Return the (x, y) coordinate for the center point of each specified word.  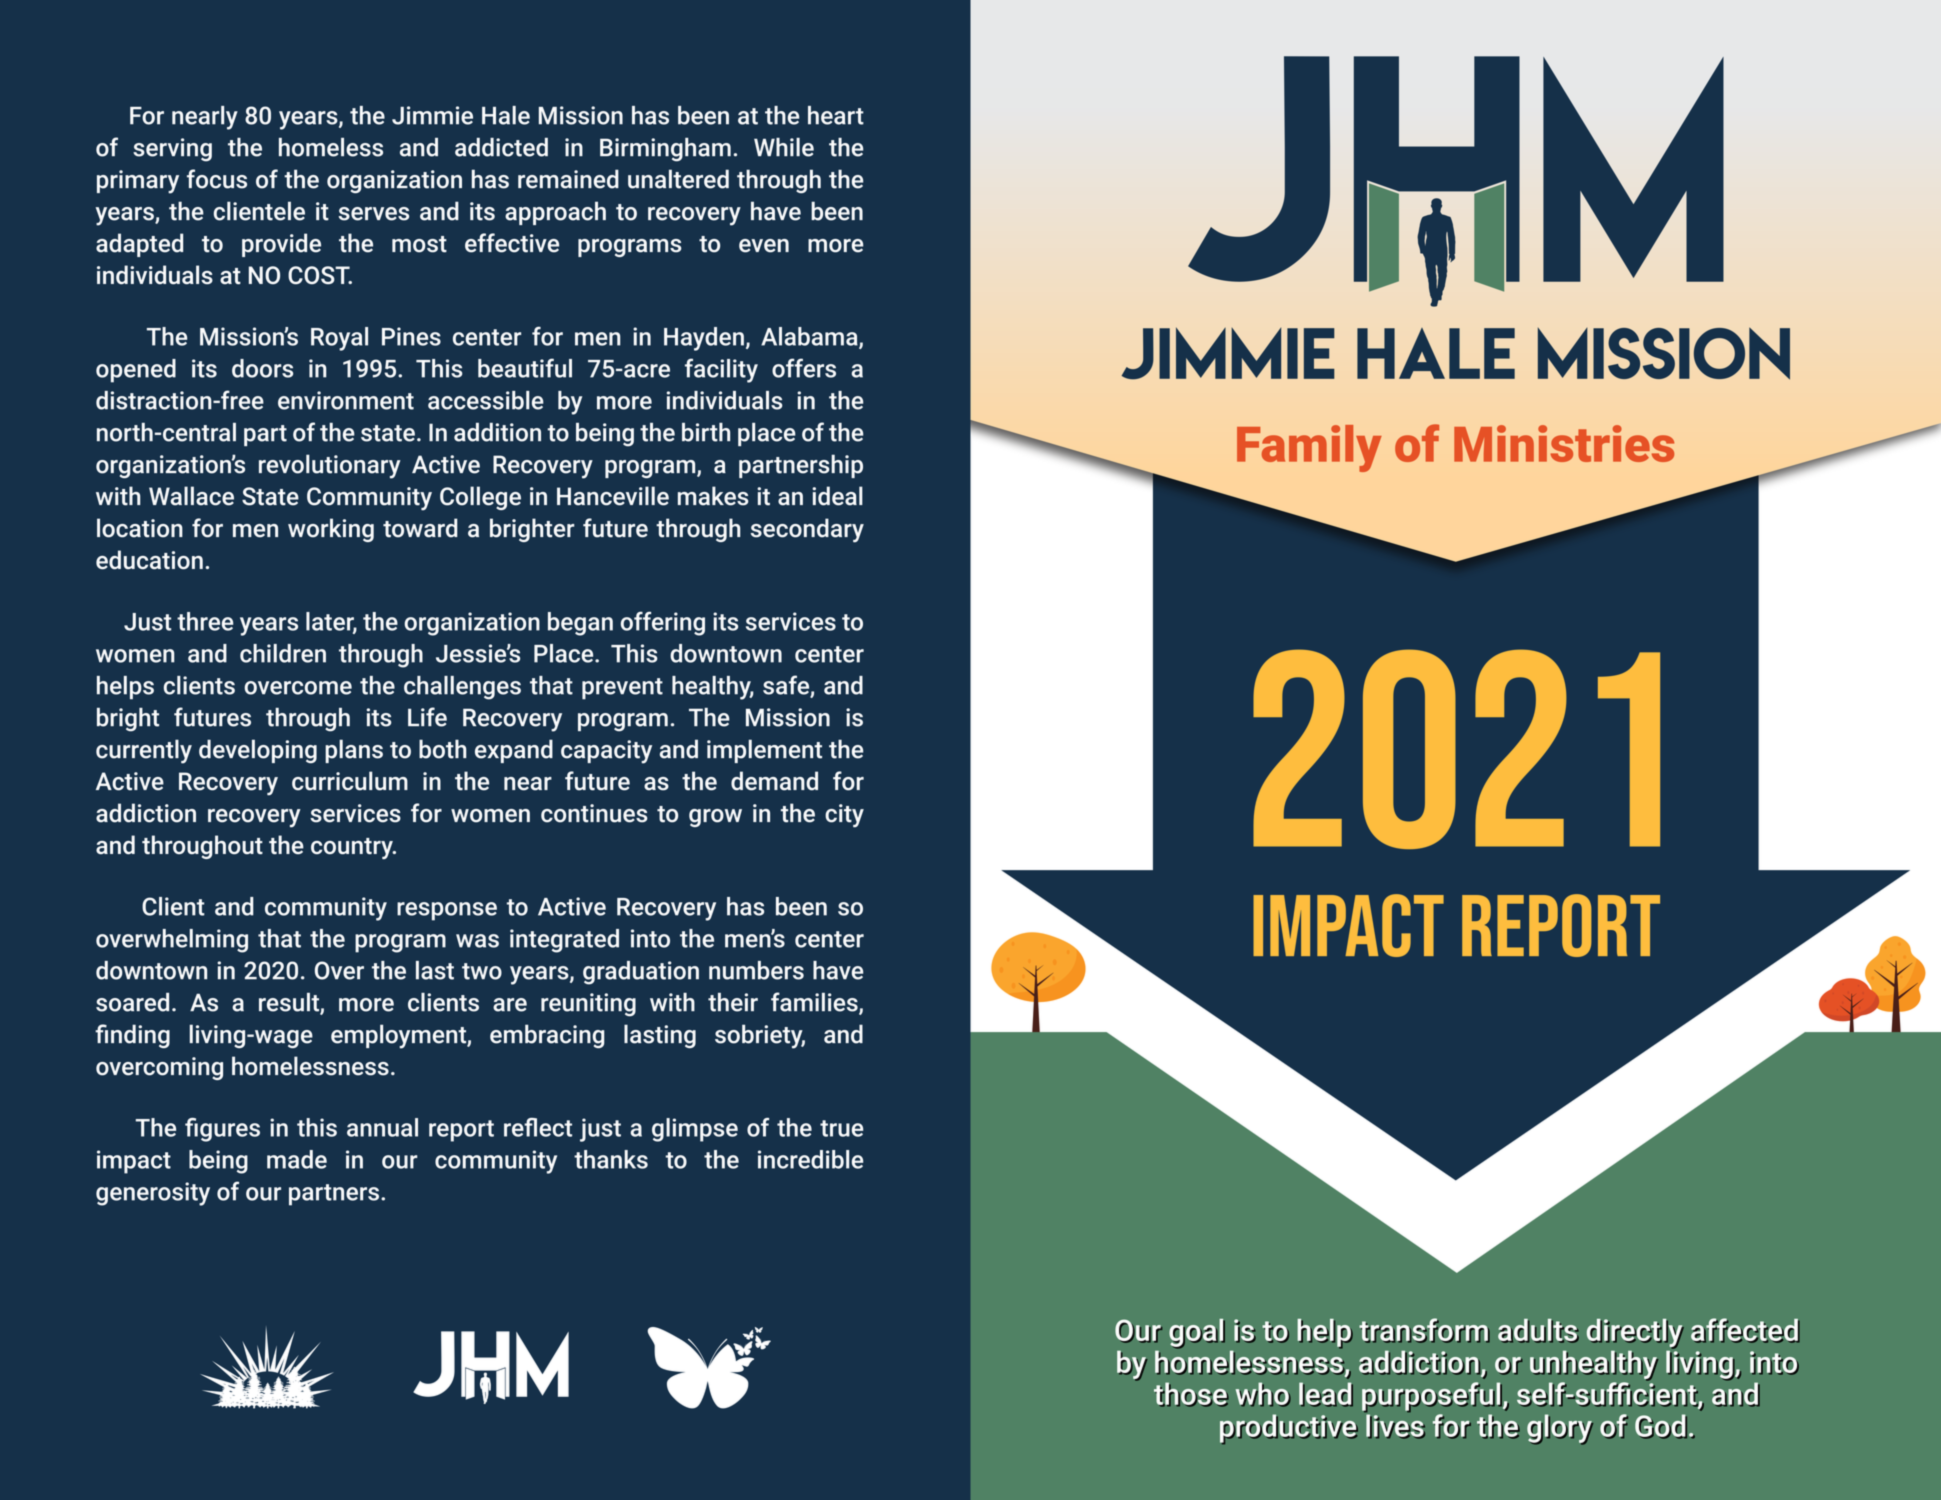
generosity (153, 1194)
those (1191, 1394)
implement (764, 751)
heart (836, 115)
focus (217, 179)
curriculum (350, 781)
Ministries (1564, 443)
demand (774, 781)
